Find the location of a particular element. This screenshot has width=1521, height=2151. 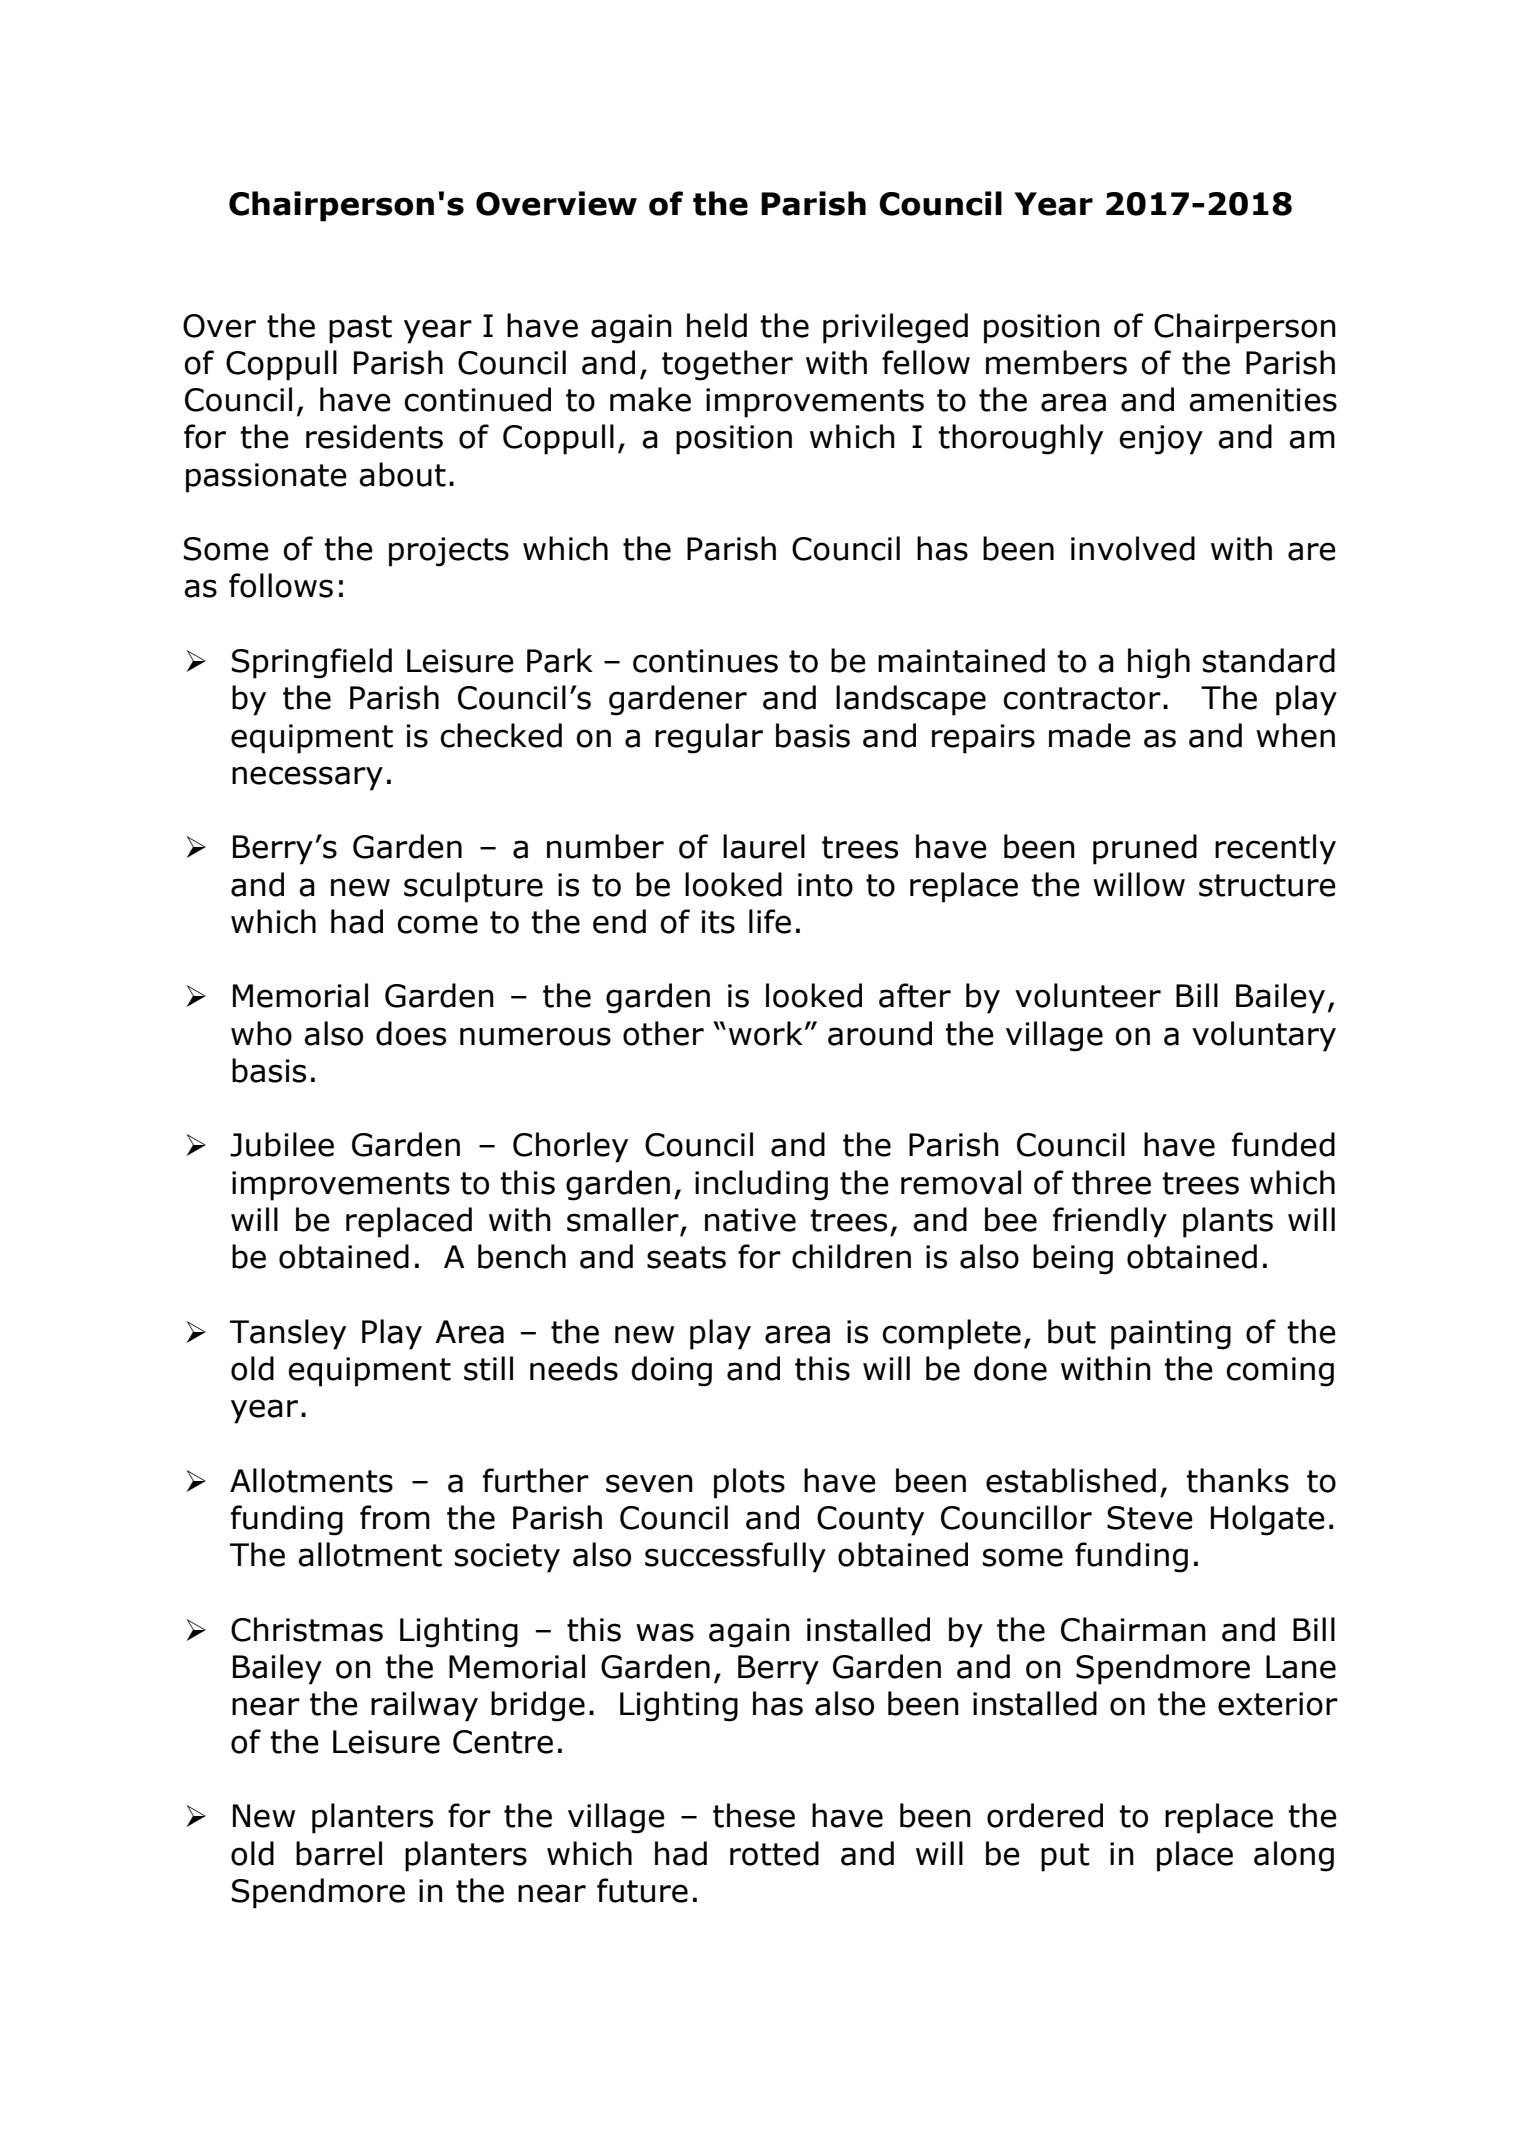

thanks is located at coordinates (1237, 1480).
